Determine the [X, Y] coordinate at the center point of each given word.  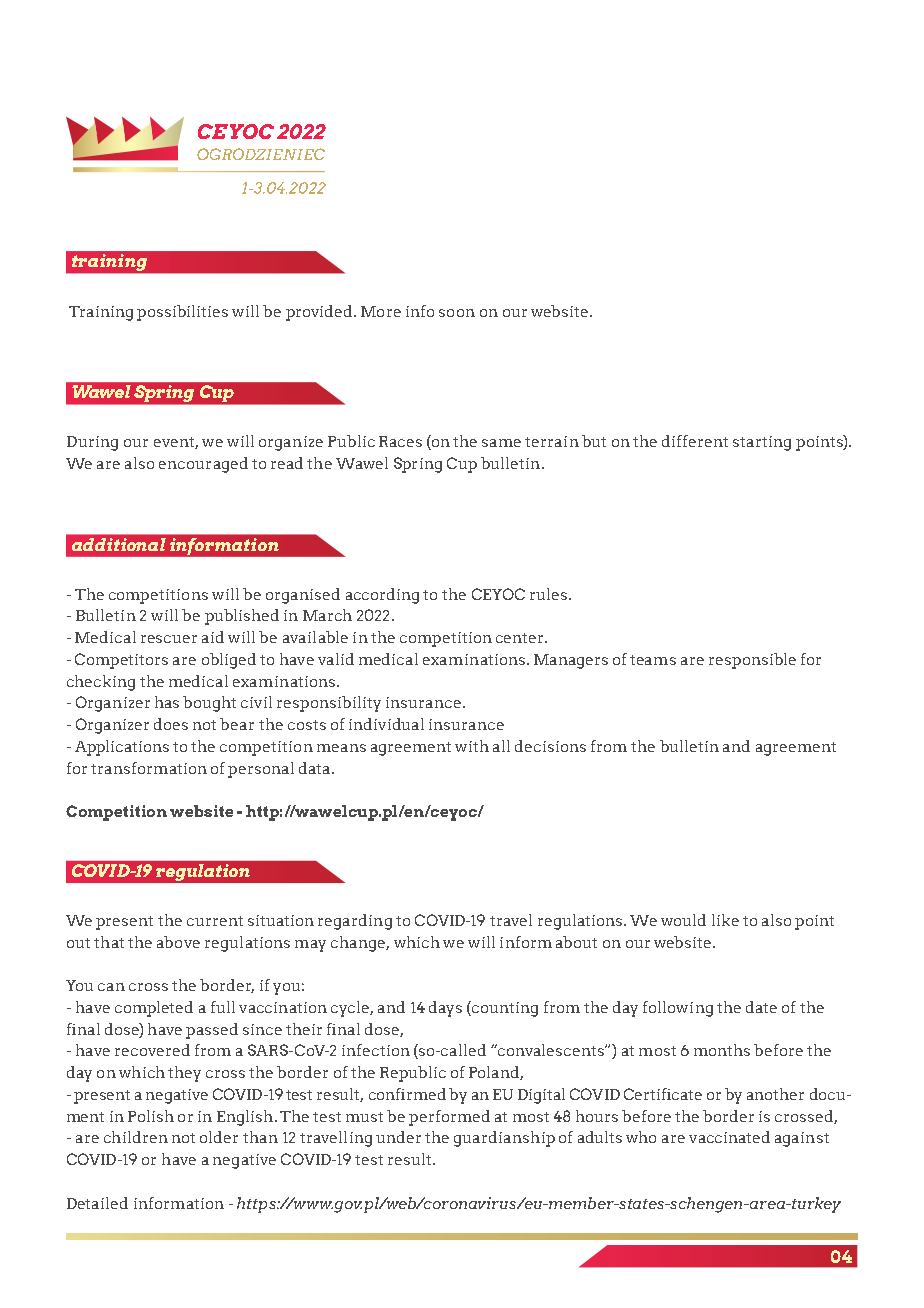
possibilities [182, 313]
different [695, 441]
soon [457, 313]
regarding [355, 922]
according [382, 596]
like [725, 920]
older [219, 1137]
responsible [752, 661]
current [215, 921]
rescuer [169, 639]
